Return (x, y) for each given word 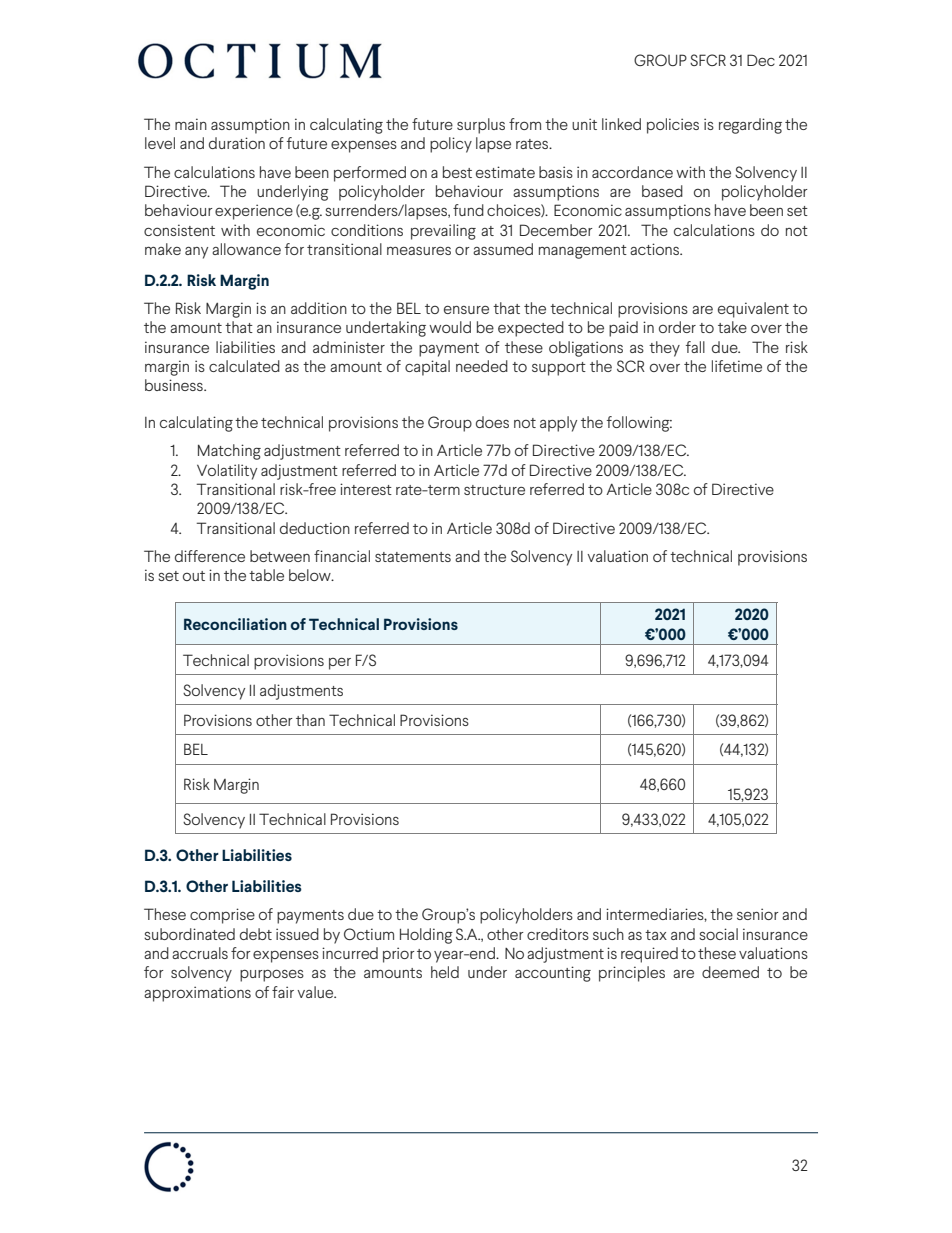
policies (673, 126)
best (457, 172)
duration (237, 143)
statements (413, 557)
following (639, 424)
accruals (200, 953)
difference (210, 556)
